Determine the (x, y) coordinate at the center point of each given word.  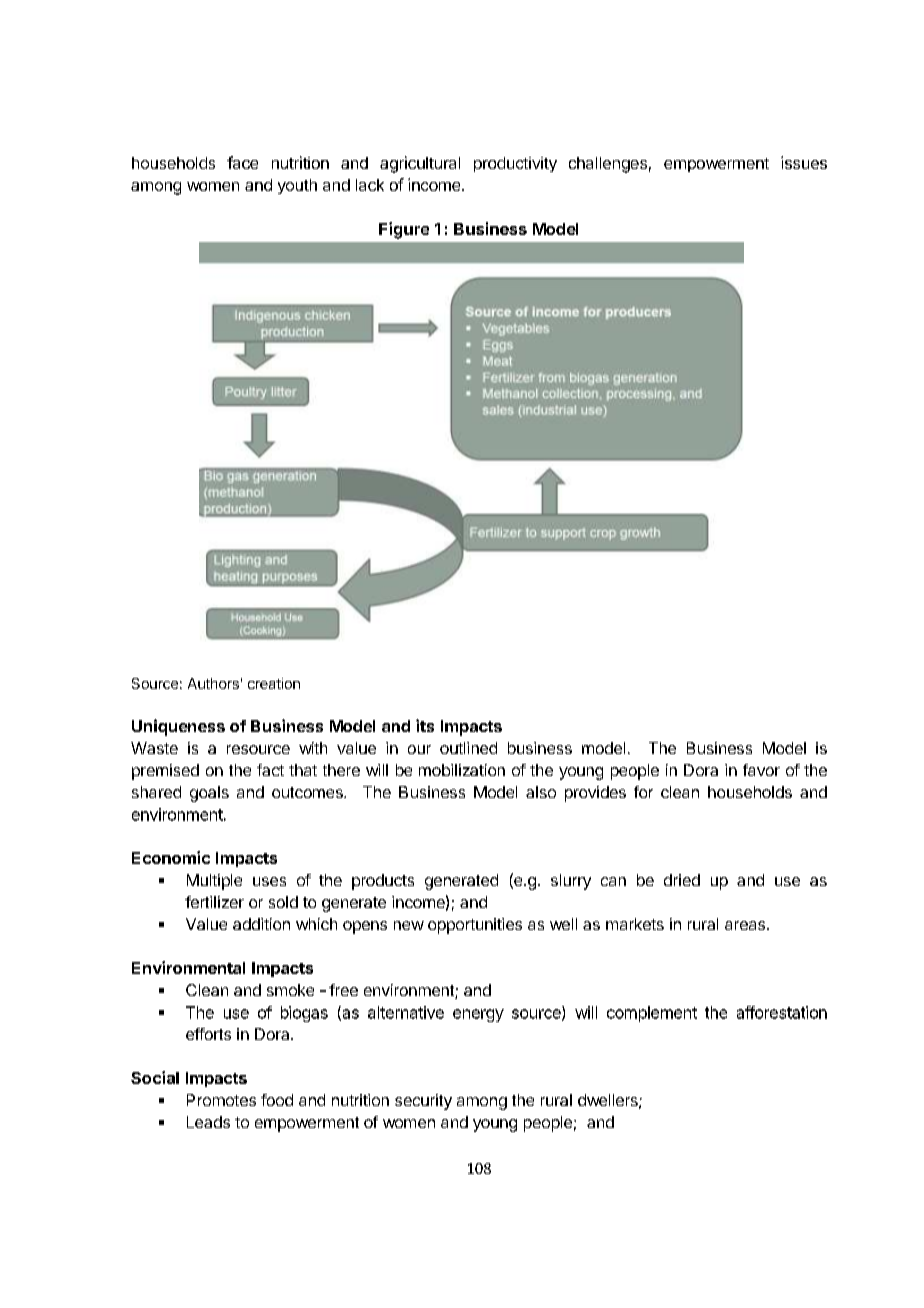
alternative (406, 1012)
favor (761, 770)
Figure (404, 230)
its (425, 725)
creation (274, 683)
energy (478, 1015)
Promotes (221, 1100)
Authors (213, 683)
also (541, 792)
